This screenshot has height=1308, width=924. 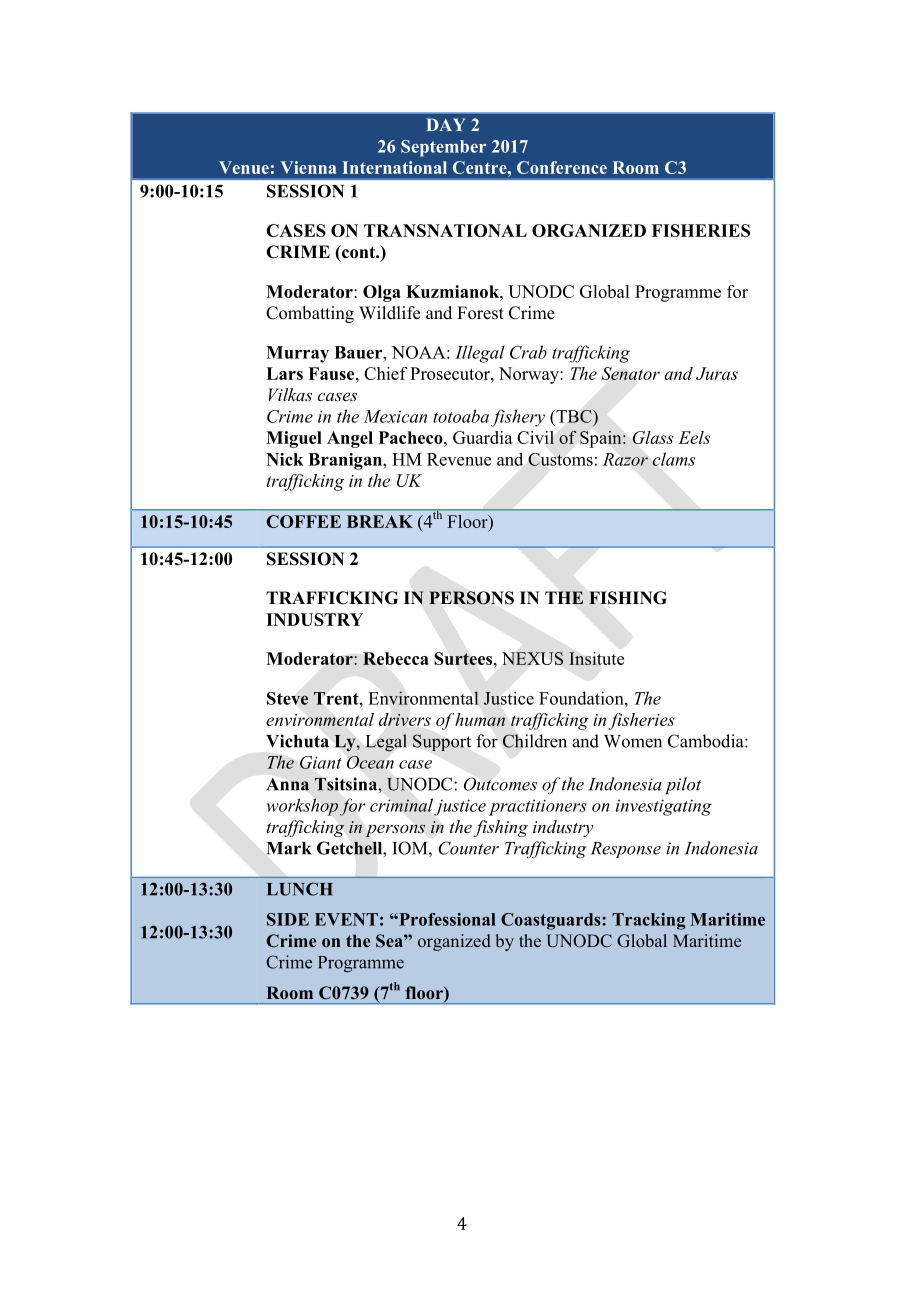 What do you see at coordinates (648, 921) in the screenshot?
I see `Tracking` at bounding box center [648, 921].
